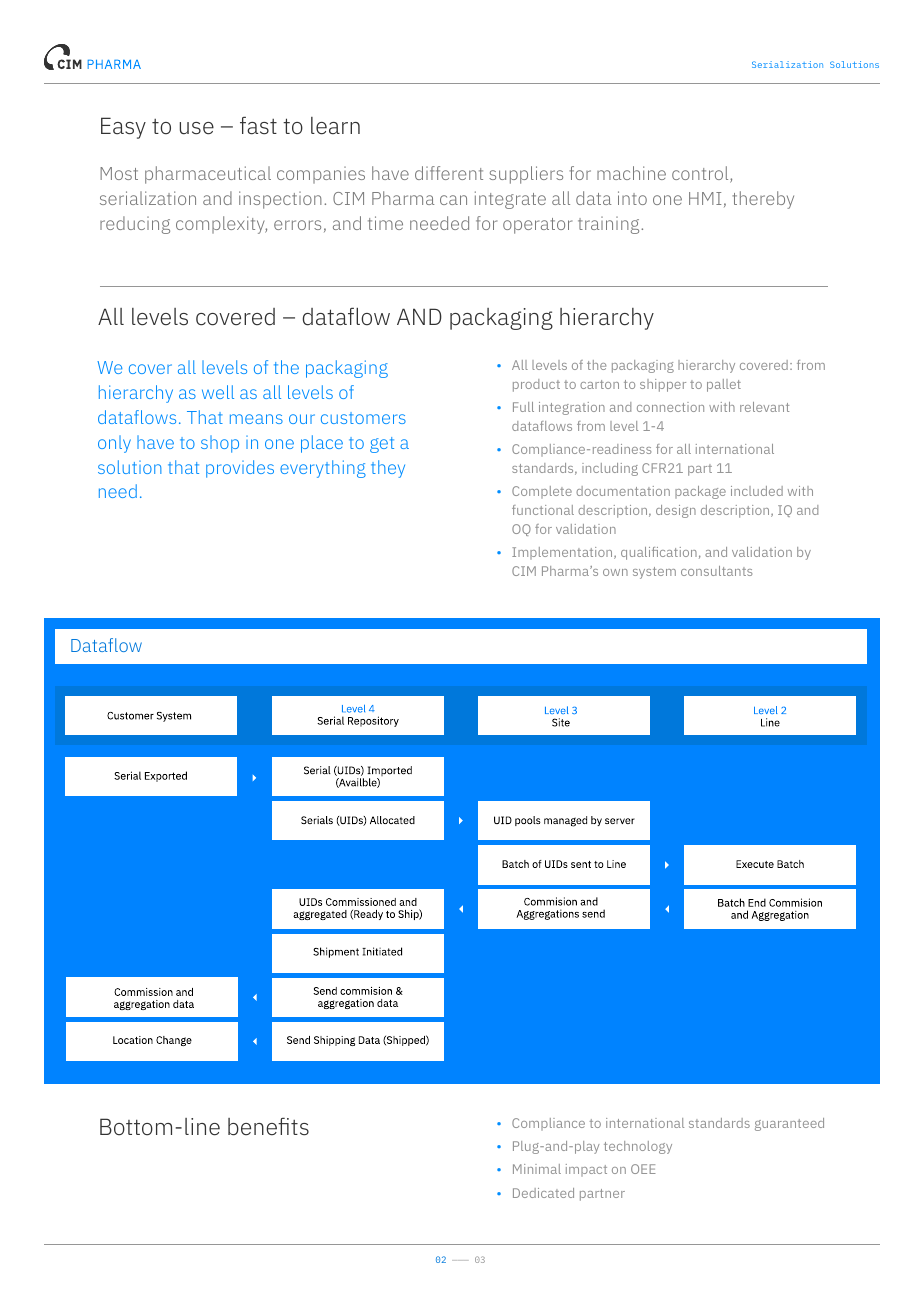 Image resolution: width=924 pixels, height=1308 pixels. Describe the element at coordinates (716, 571) in the screenshot. I see `consultants` at that location.
